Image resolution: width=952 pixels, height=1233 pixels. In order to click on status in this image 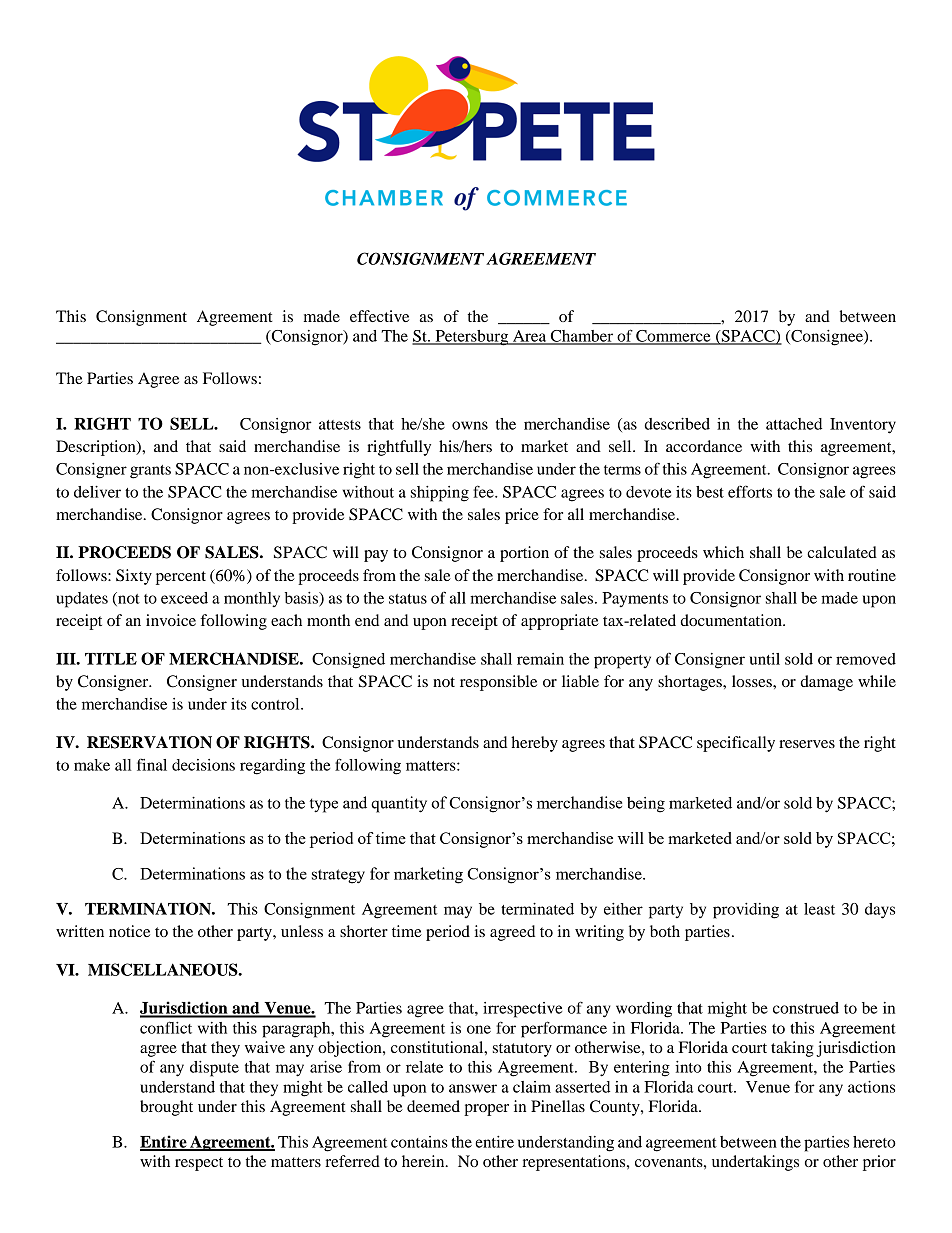, I will do `click(408, 599)`.
